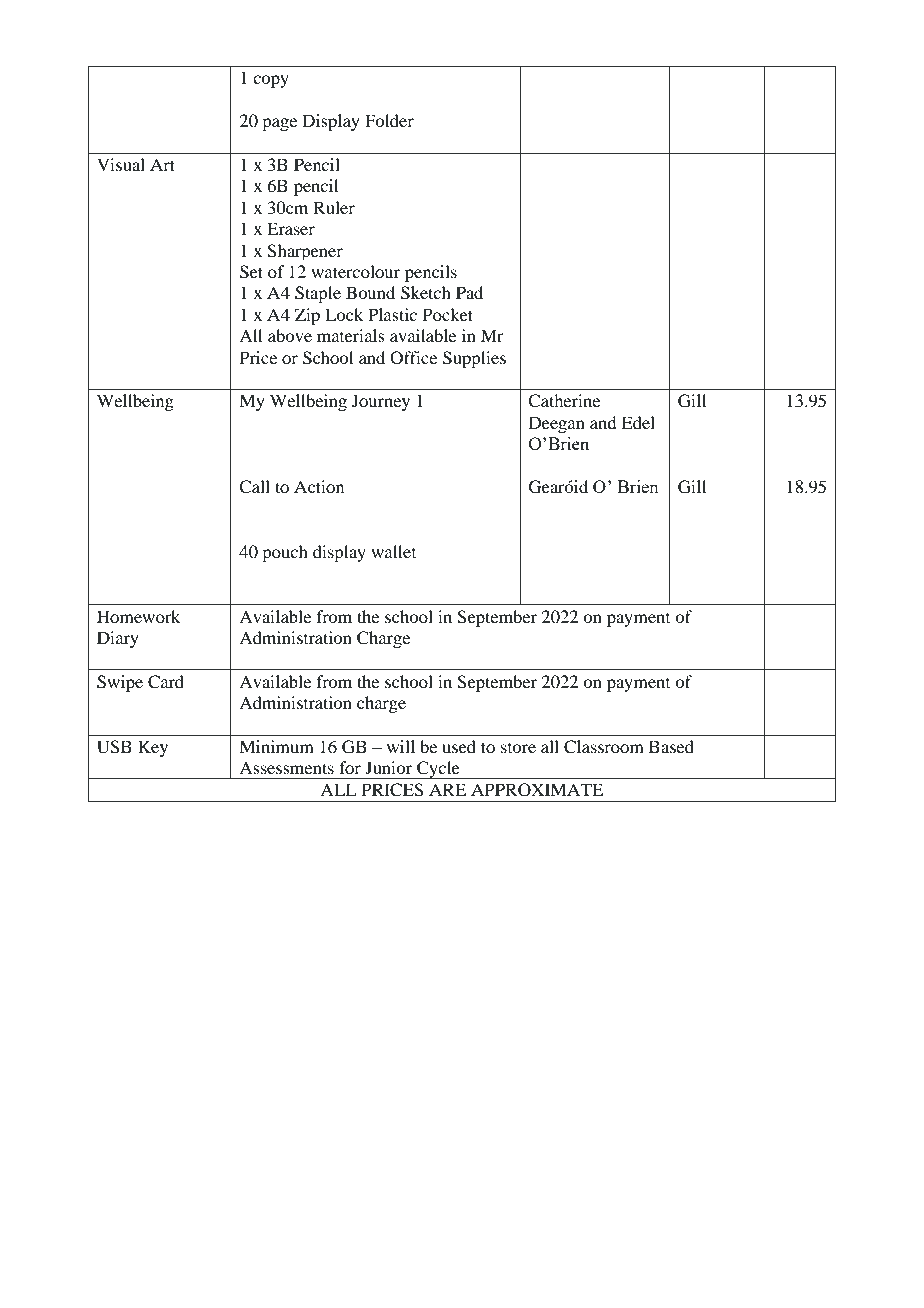 This image has height=1308, width=924. What do you see at coordinates (271, 81) in the image?
I see `copy` at bounding box center [271, 81].
